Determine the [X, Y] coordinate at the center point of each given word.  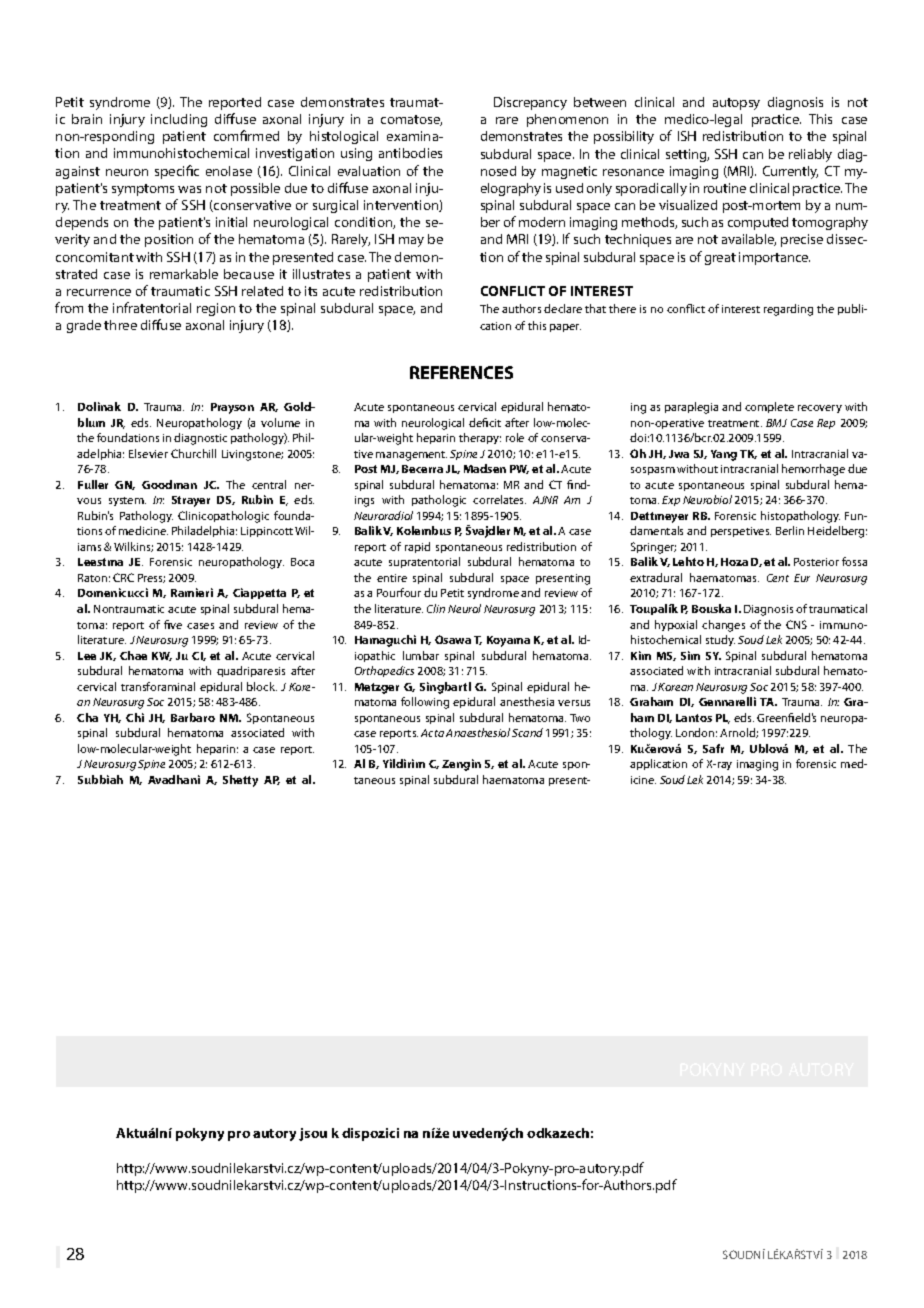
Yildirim [404, 763]
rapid [417, 547]
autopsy [736, 104]
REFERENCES [461, 372]
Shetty [240, 781]
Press [151, 578]
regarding [788, 310]
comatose [411, 120]
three [120, 325]
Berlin [790, 530]
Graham [651, 701]
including [179, 120]
